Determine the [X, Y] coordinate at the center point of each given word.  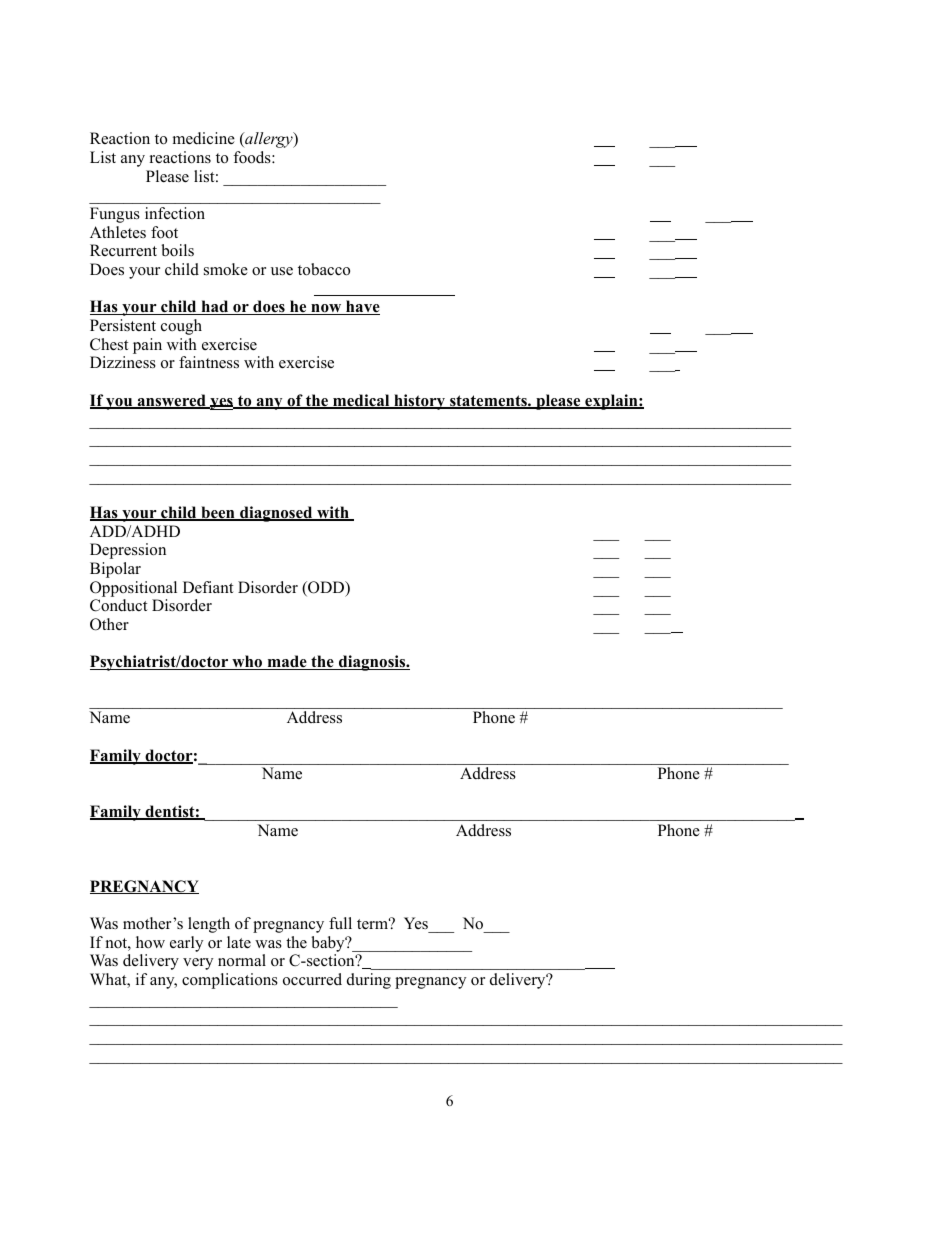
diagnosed [276, 514]
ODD [326, 588]
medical [361, 401]
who [247, 662]
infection [175, 213]
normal [242, 960]
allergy [269, 140]
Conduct [118, 605]
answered [171, 401]
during [369, 981]
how [150, 942]
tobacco [324, 269]
